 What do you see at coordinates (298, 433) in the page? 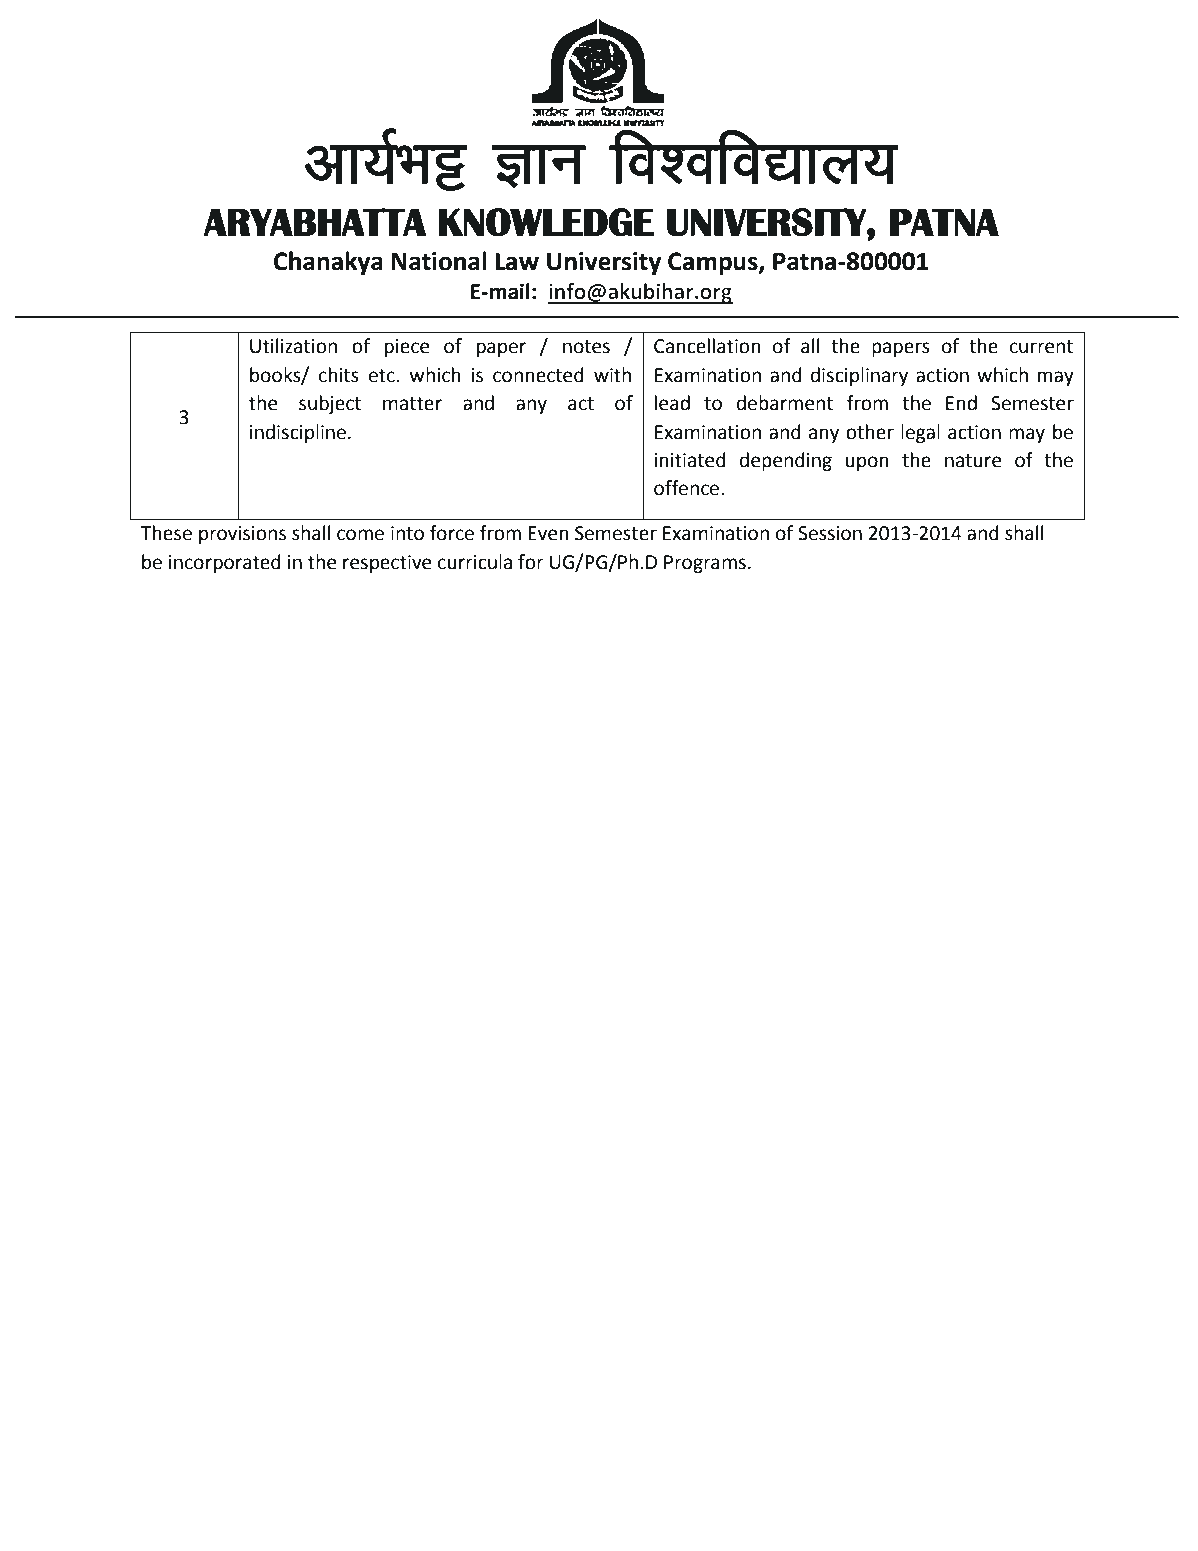
I see `indiscipline` at bounding box center [298, 433].
